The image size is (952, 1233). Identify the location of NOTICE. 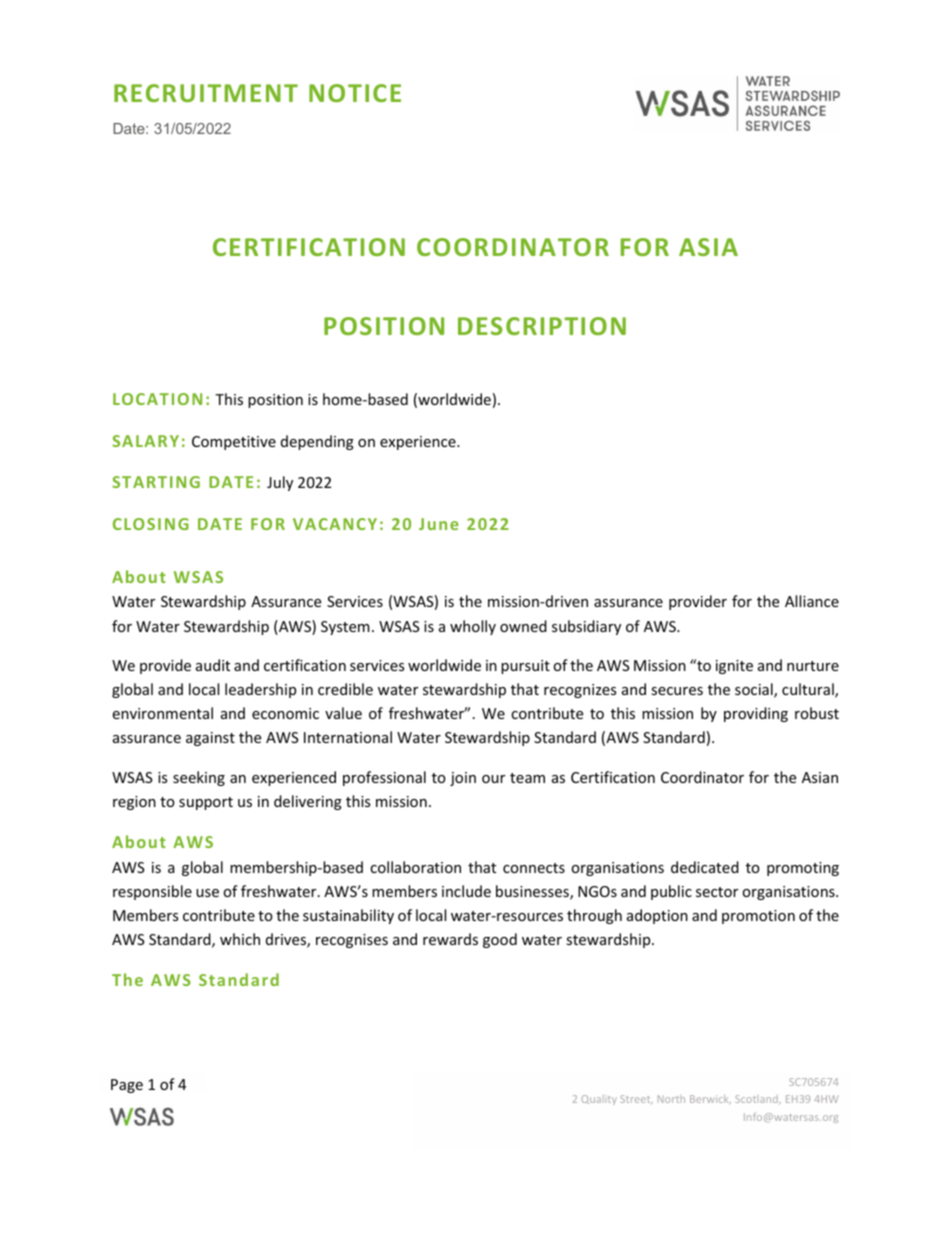
(355, 93).
